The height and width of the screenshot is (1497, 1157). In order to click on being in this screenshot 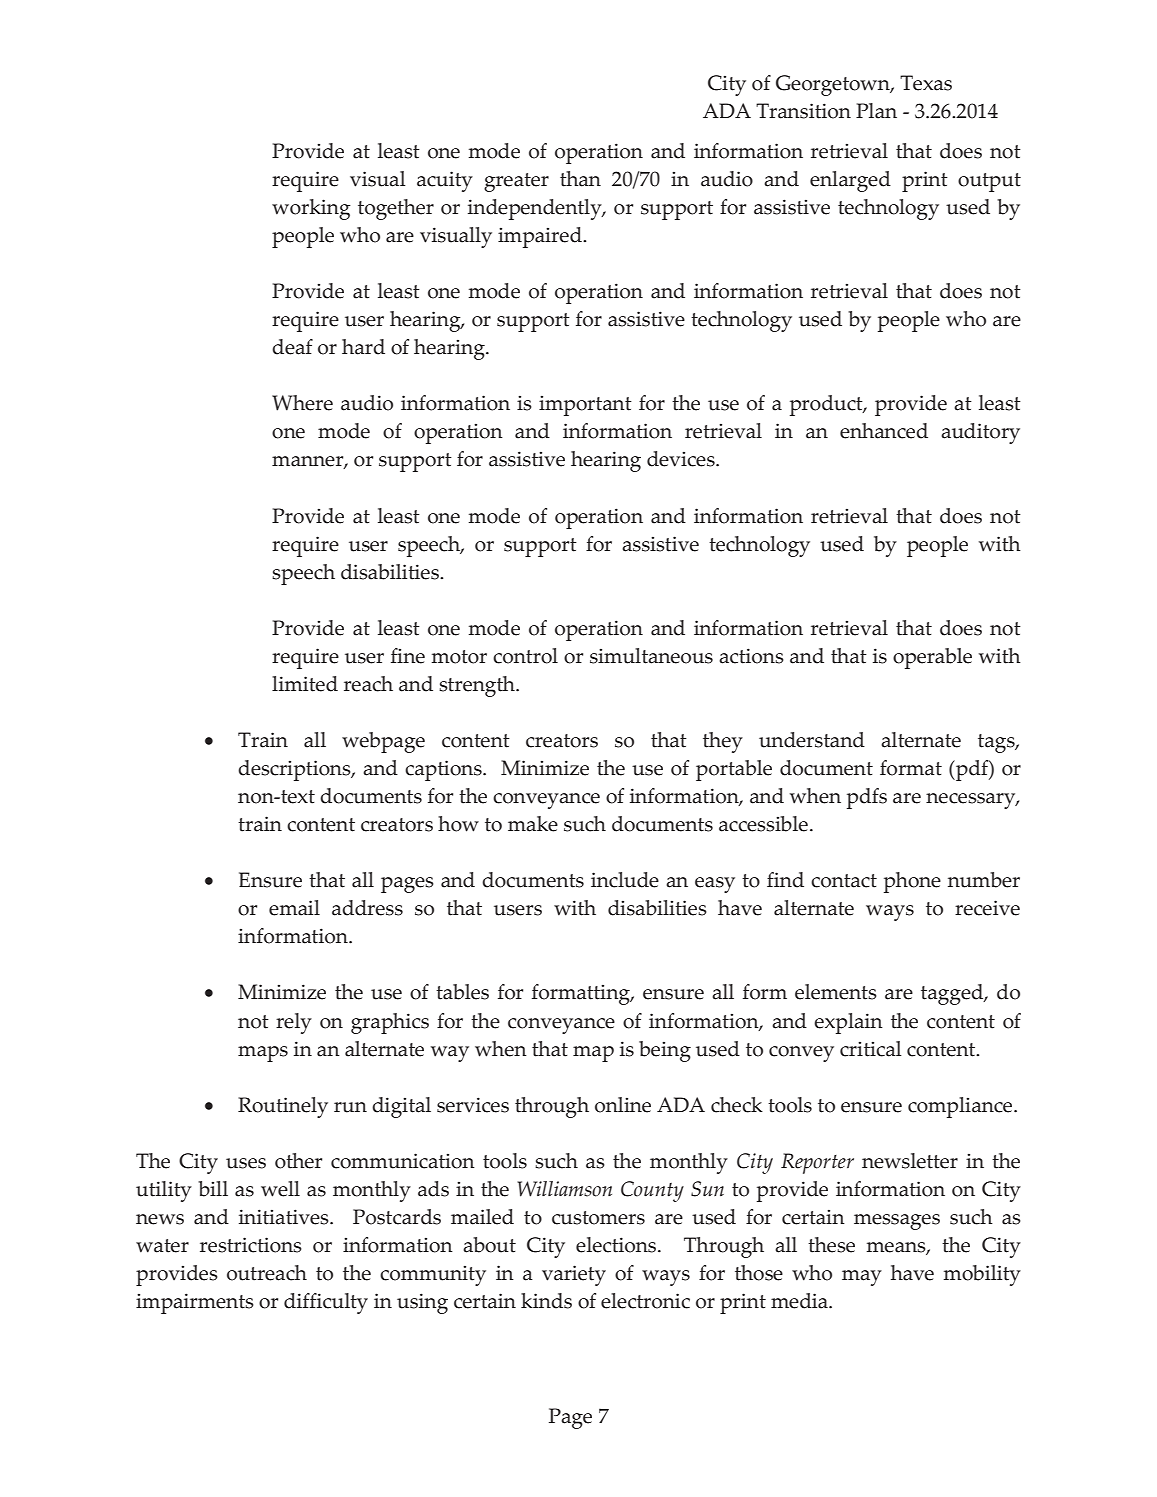, I will do `click(665, 1051)`.
